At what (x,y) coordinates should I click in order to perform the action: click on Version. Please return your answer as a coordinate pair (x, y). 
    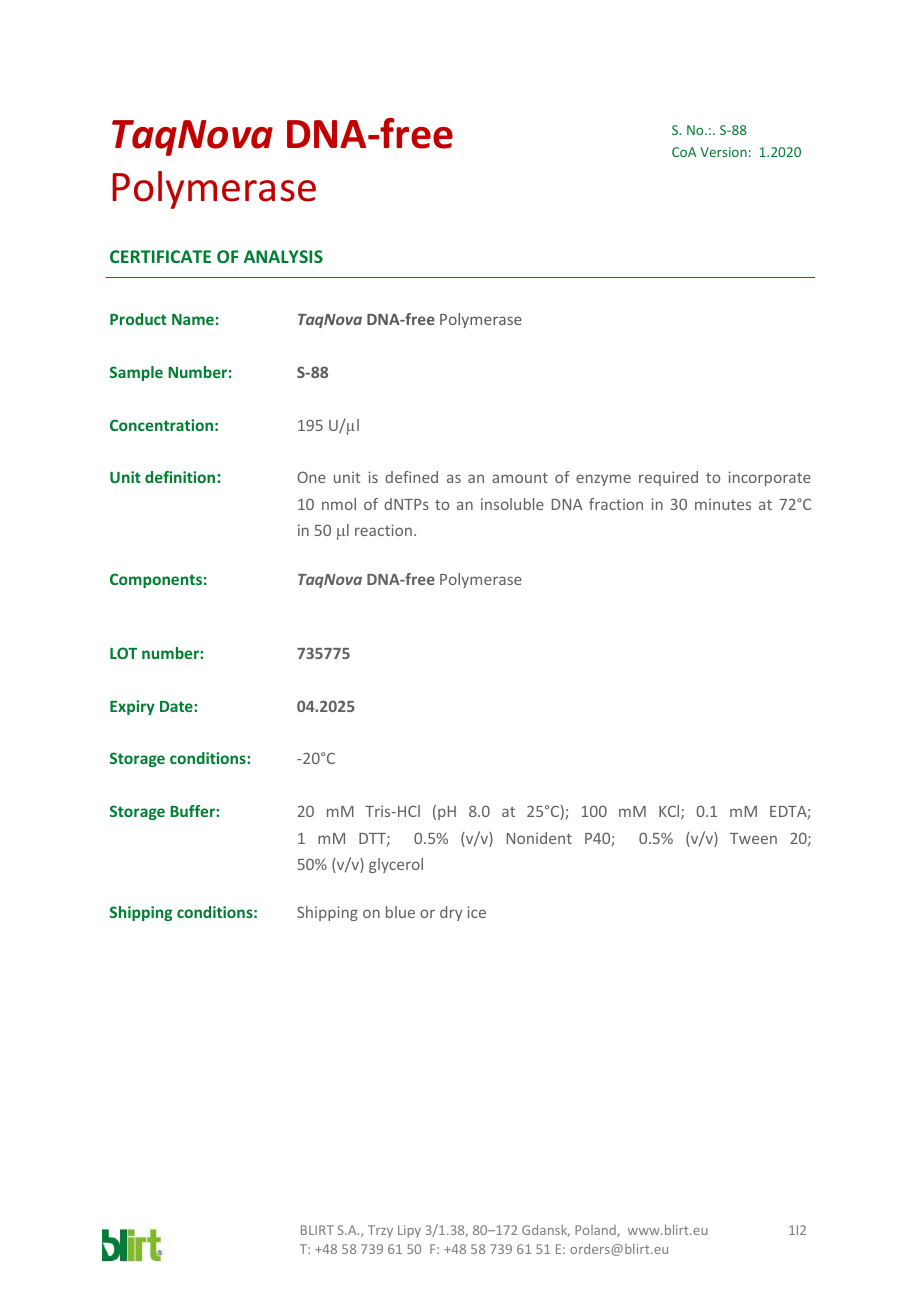
    Looking at the image, I should click on (723, 152).
